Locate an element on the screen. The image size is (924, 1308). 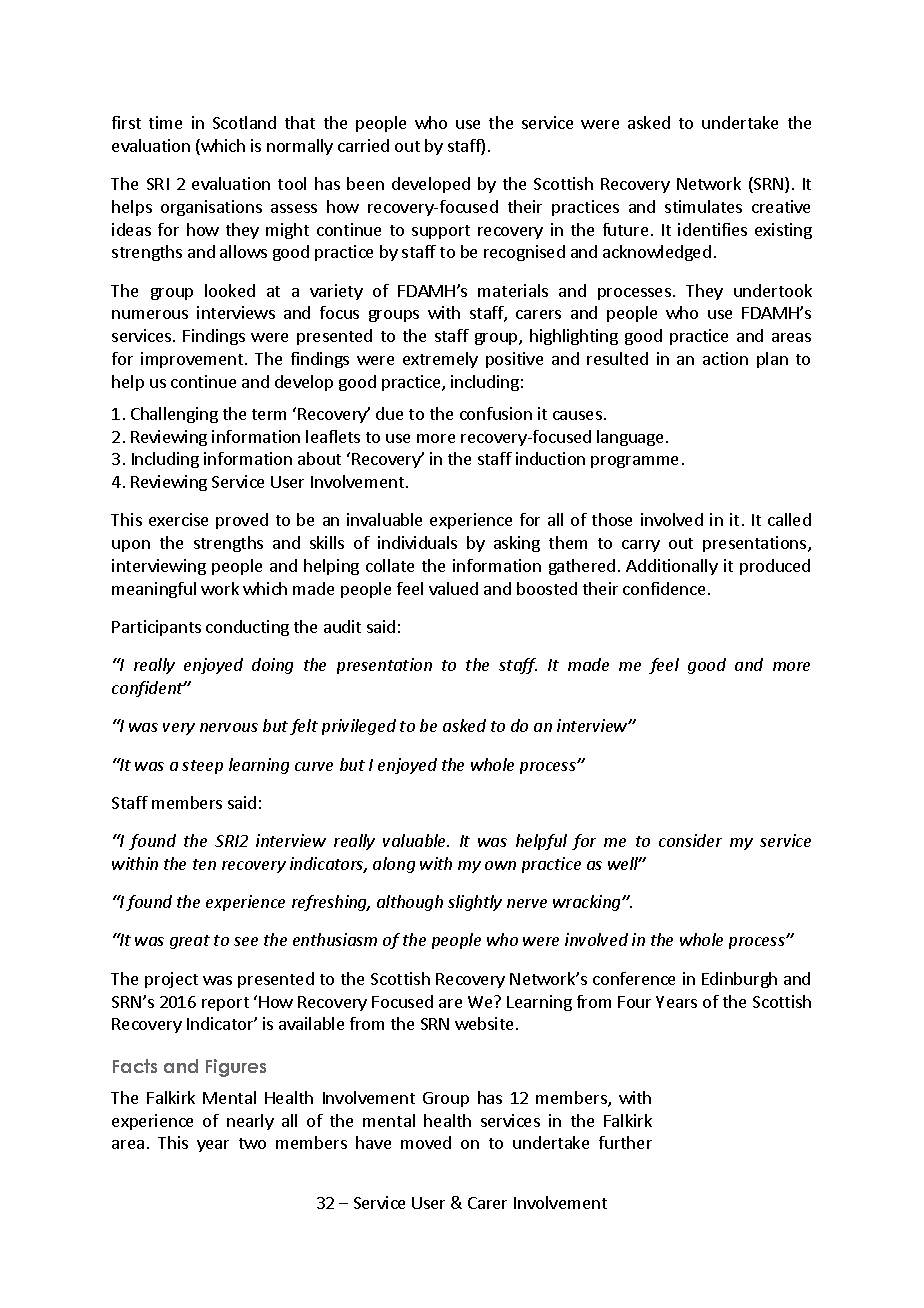
carried is located at coordinates (363, 145).
